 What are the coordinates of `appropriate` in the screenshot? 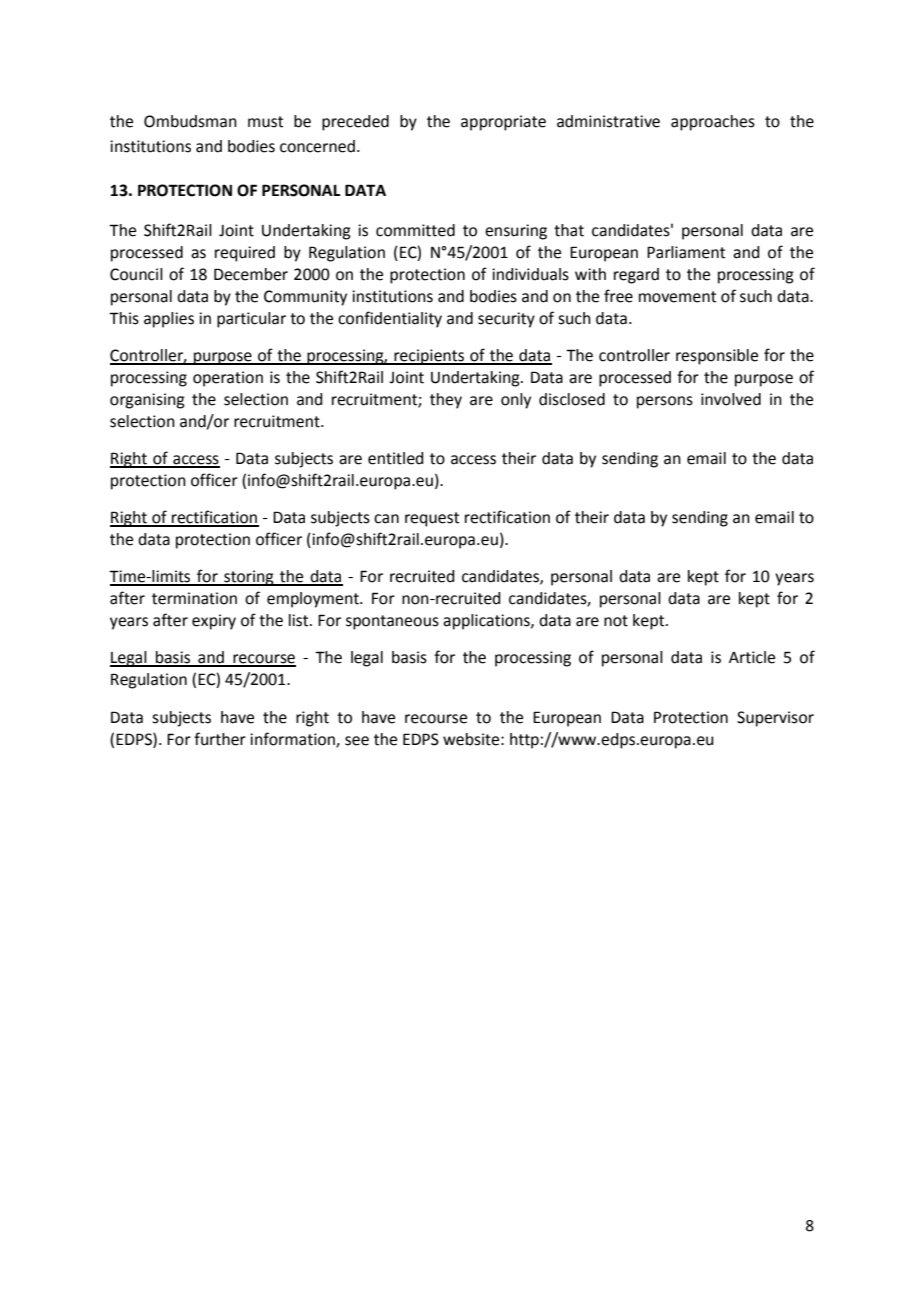 It's located at (503, 123).
